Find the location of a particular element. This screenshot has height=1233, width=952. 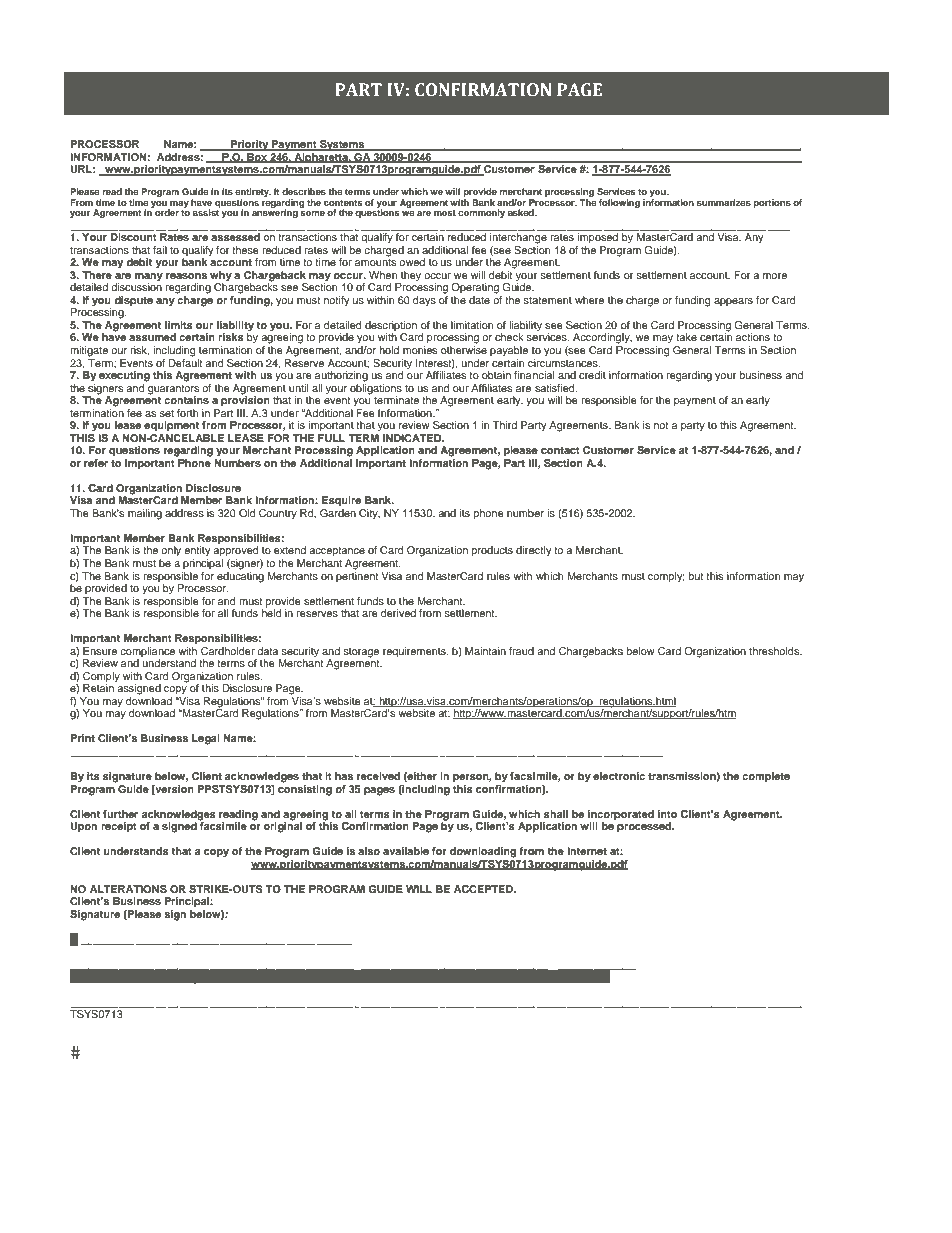

products is located at coordinates (492, 551).
